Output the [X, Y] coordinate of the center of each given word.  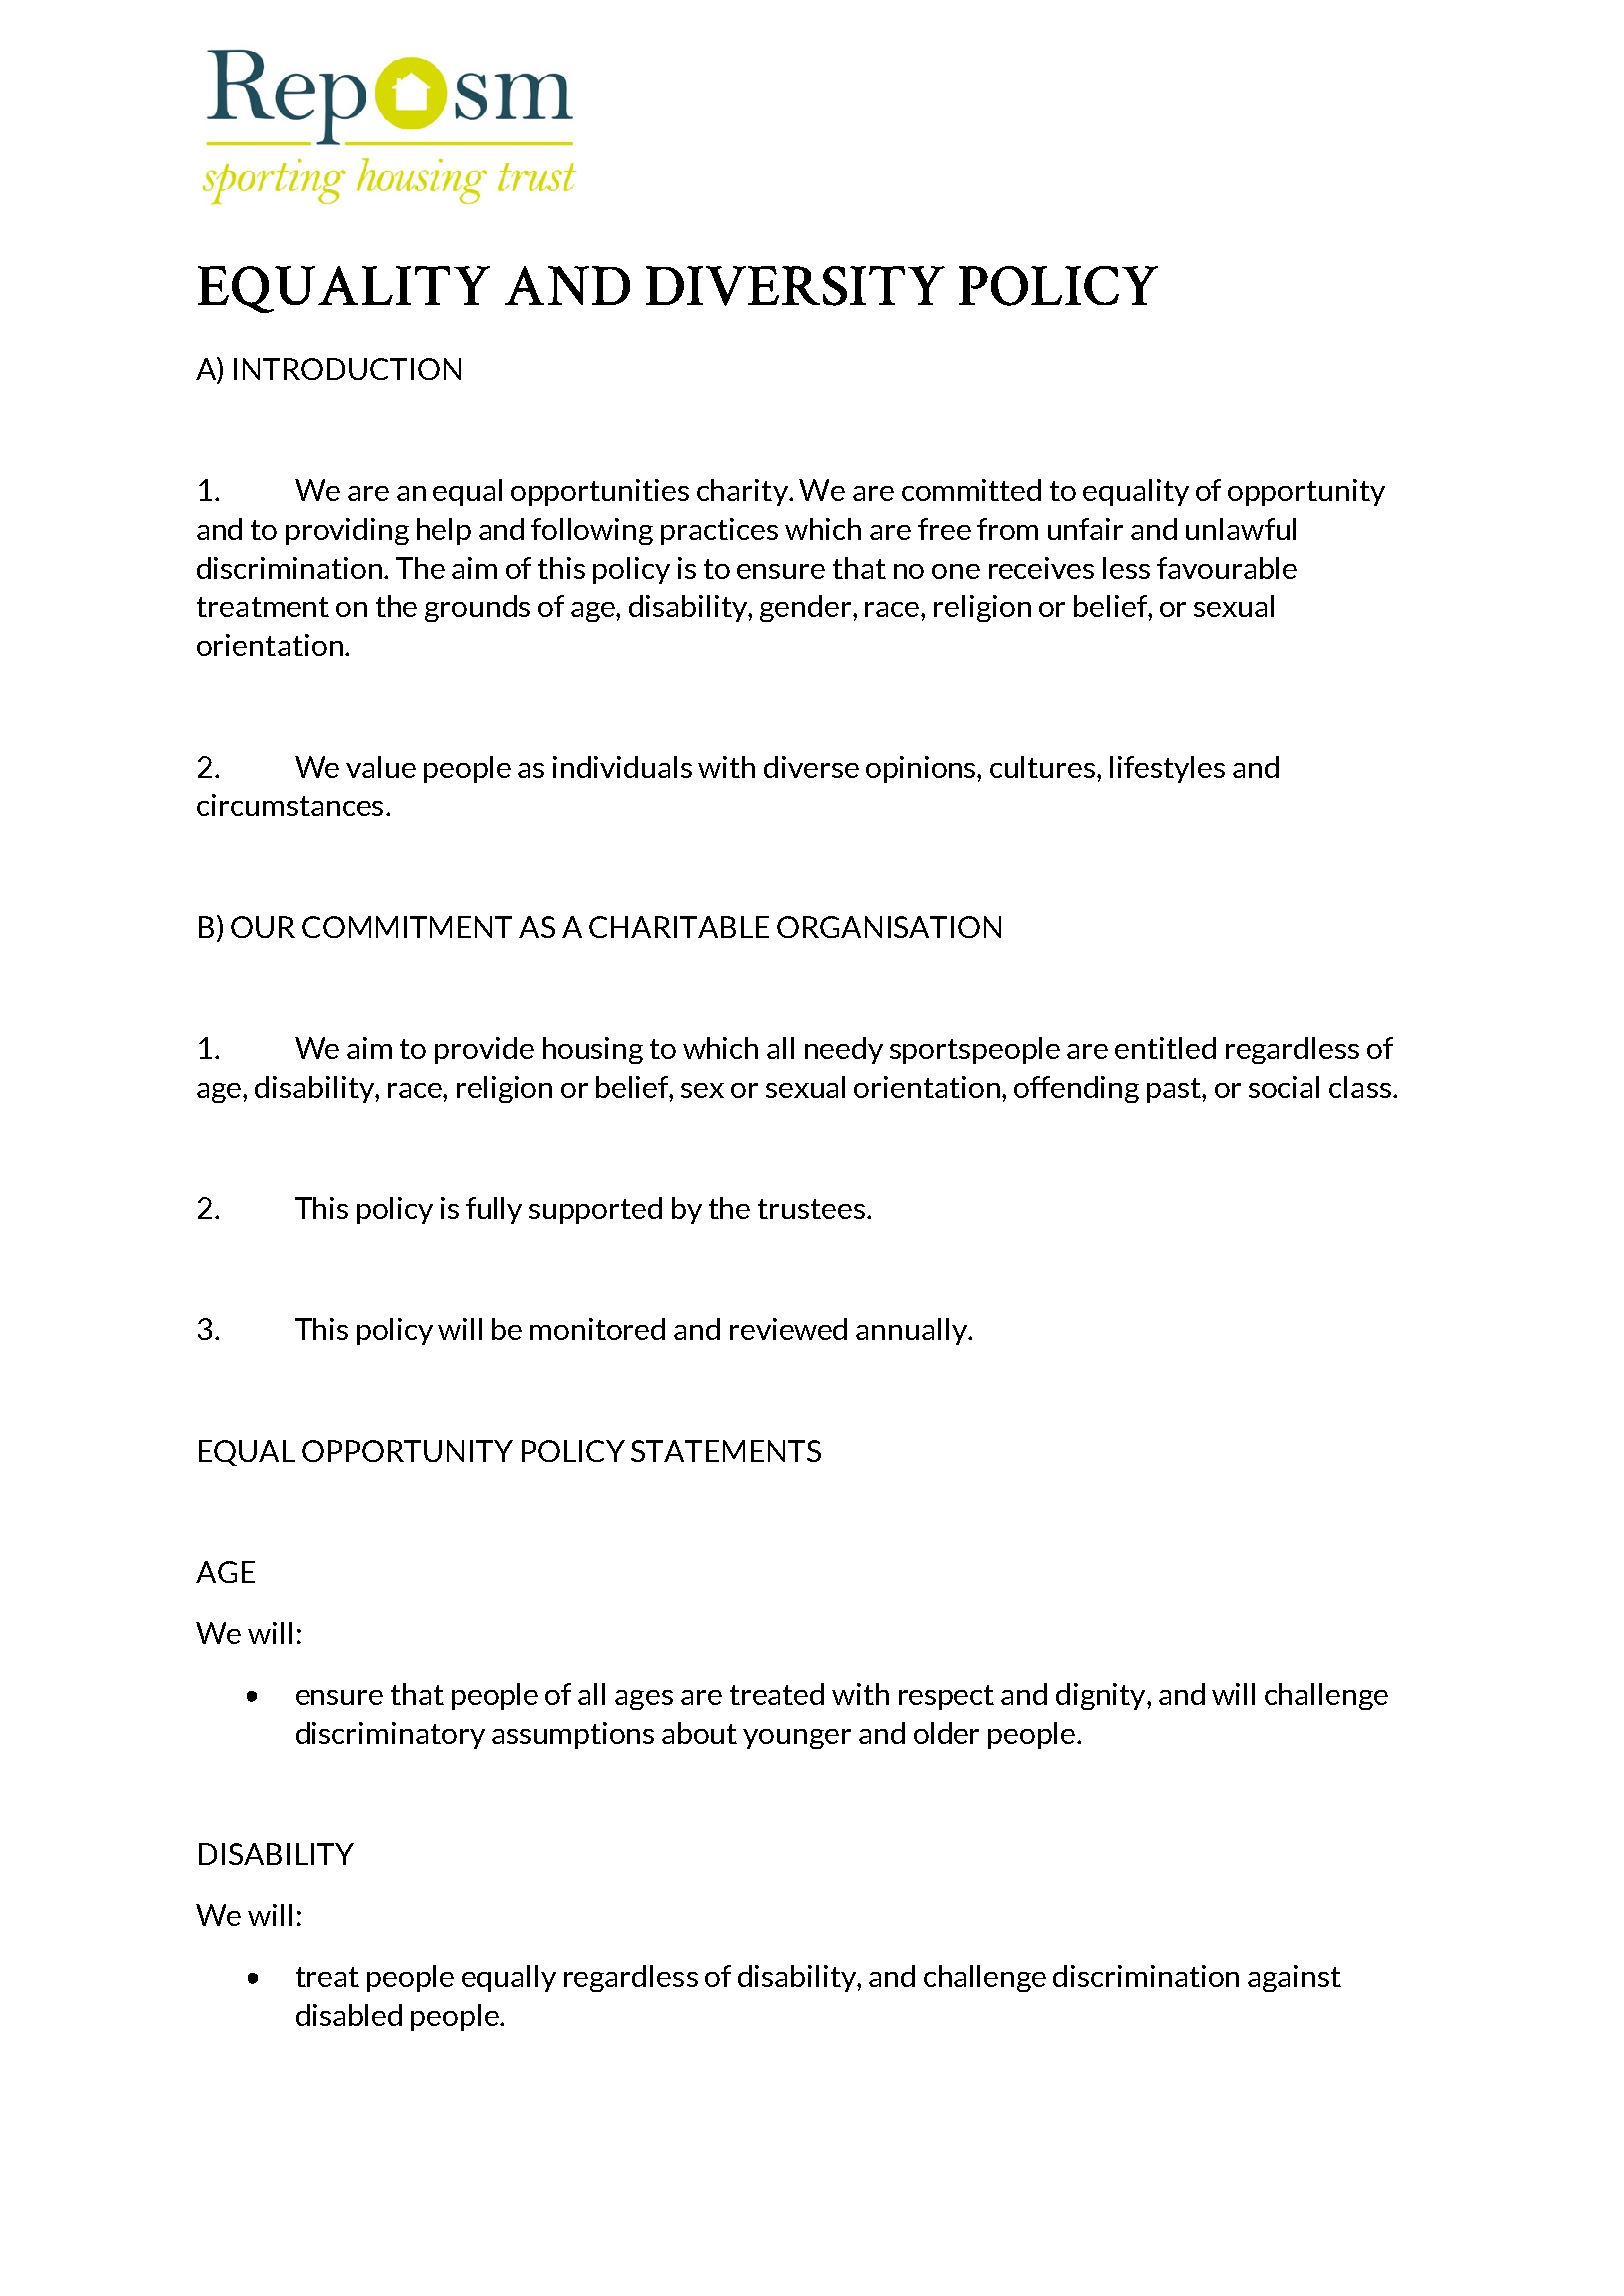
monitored [597, 1329]
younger [797, 1739]
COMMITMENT [407, 927]
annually [912, 1331]
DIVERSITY [795, 286]
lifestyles [1167, 769]
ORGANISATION [889, 927]
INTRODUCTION [347, 369]
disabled [349, 2015]
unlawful [1241, 529]
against [1294, 1978]
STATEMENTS [726, 1451]
